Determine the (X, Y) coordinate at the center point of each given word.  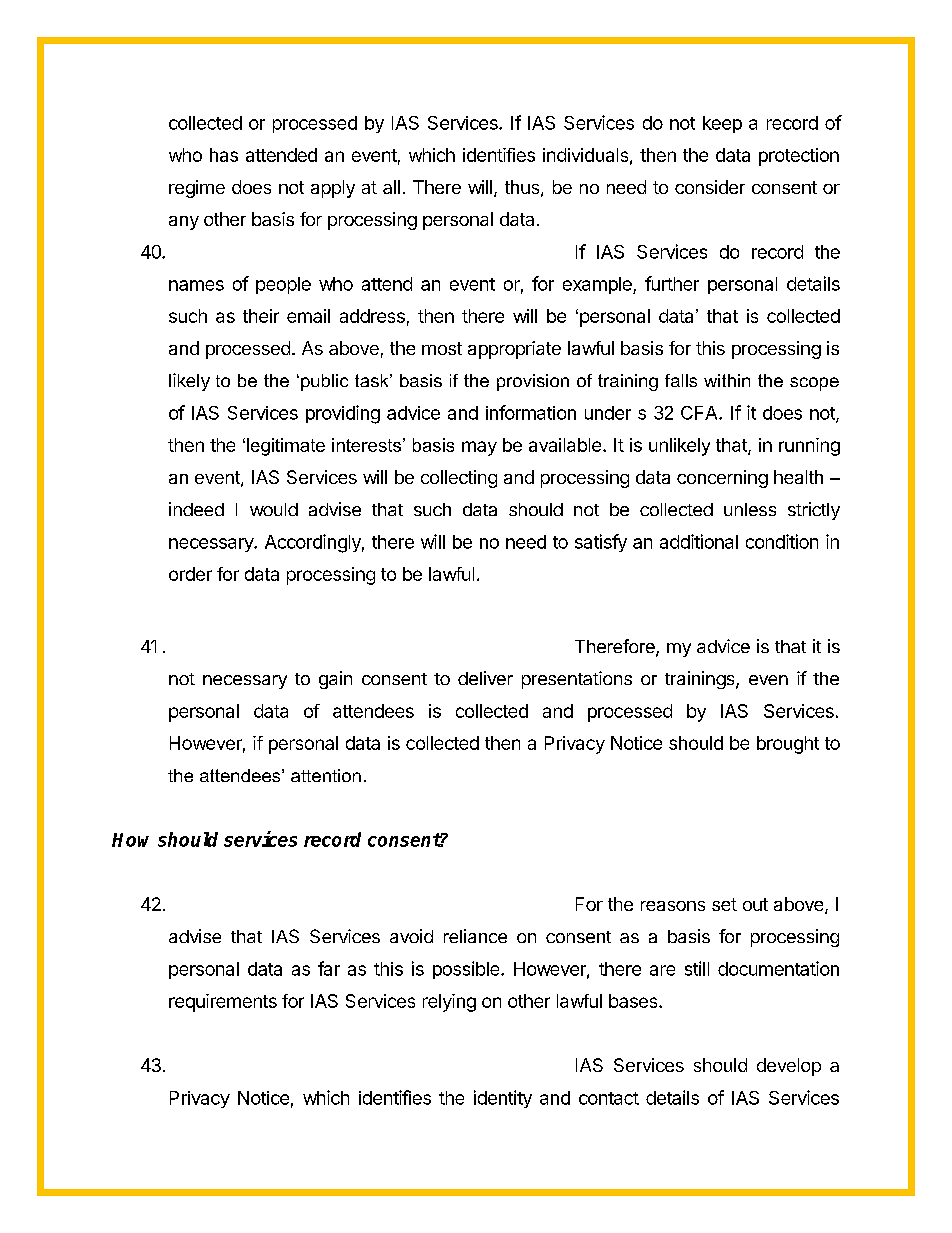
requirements (223, 1003)
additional (699, 541)
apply (333, 189)
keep (722, 124)
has (224, 155)
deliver (485, 678)
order (190, 574)
